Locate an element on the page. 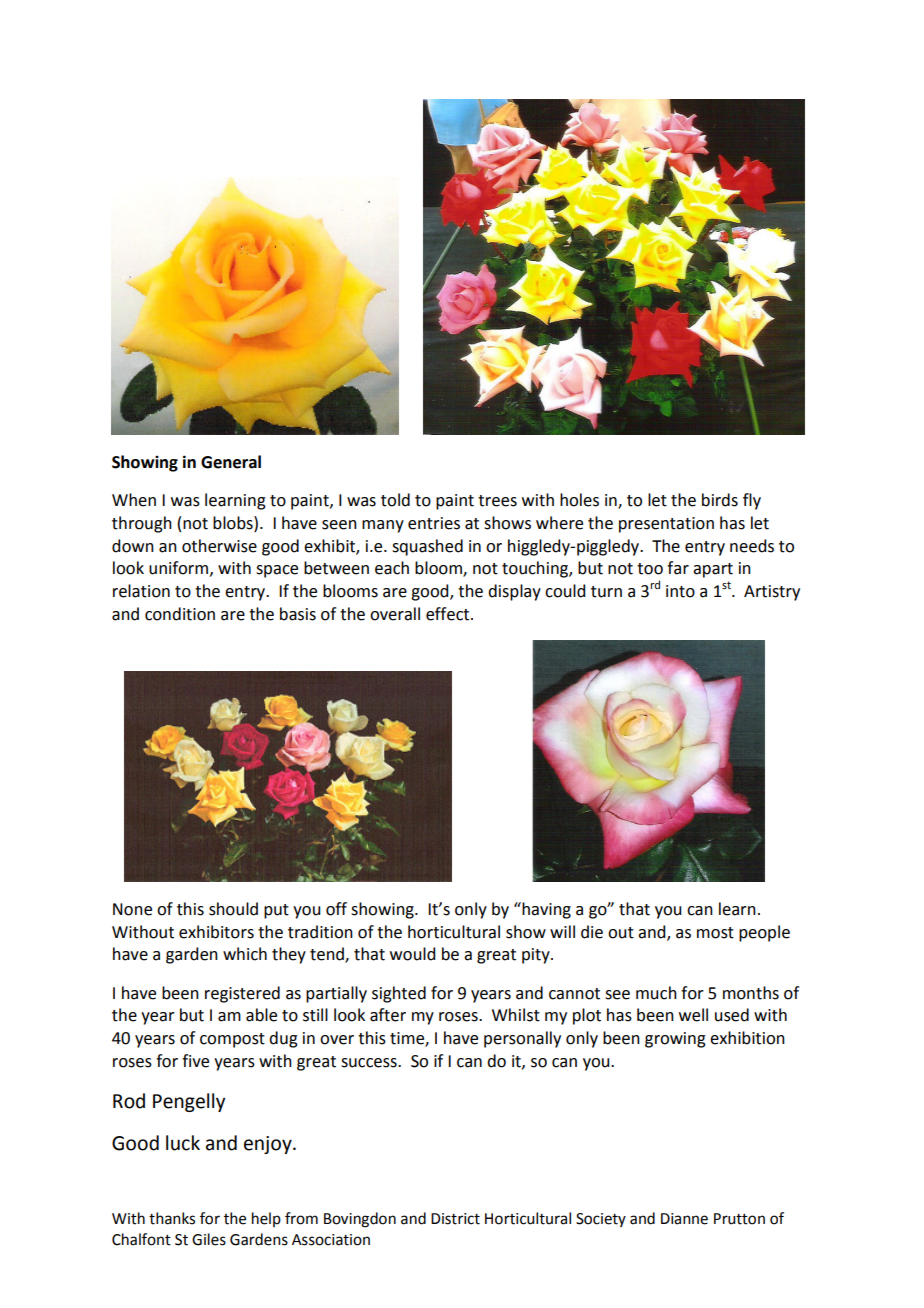 The image size is (924, 1308). trees is located at coordinates (497, 501).
